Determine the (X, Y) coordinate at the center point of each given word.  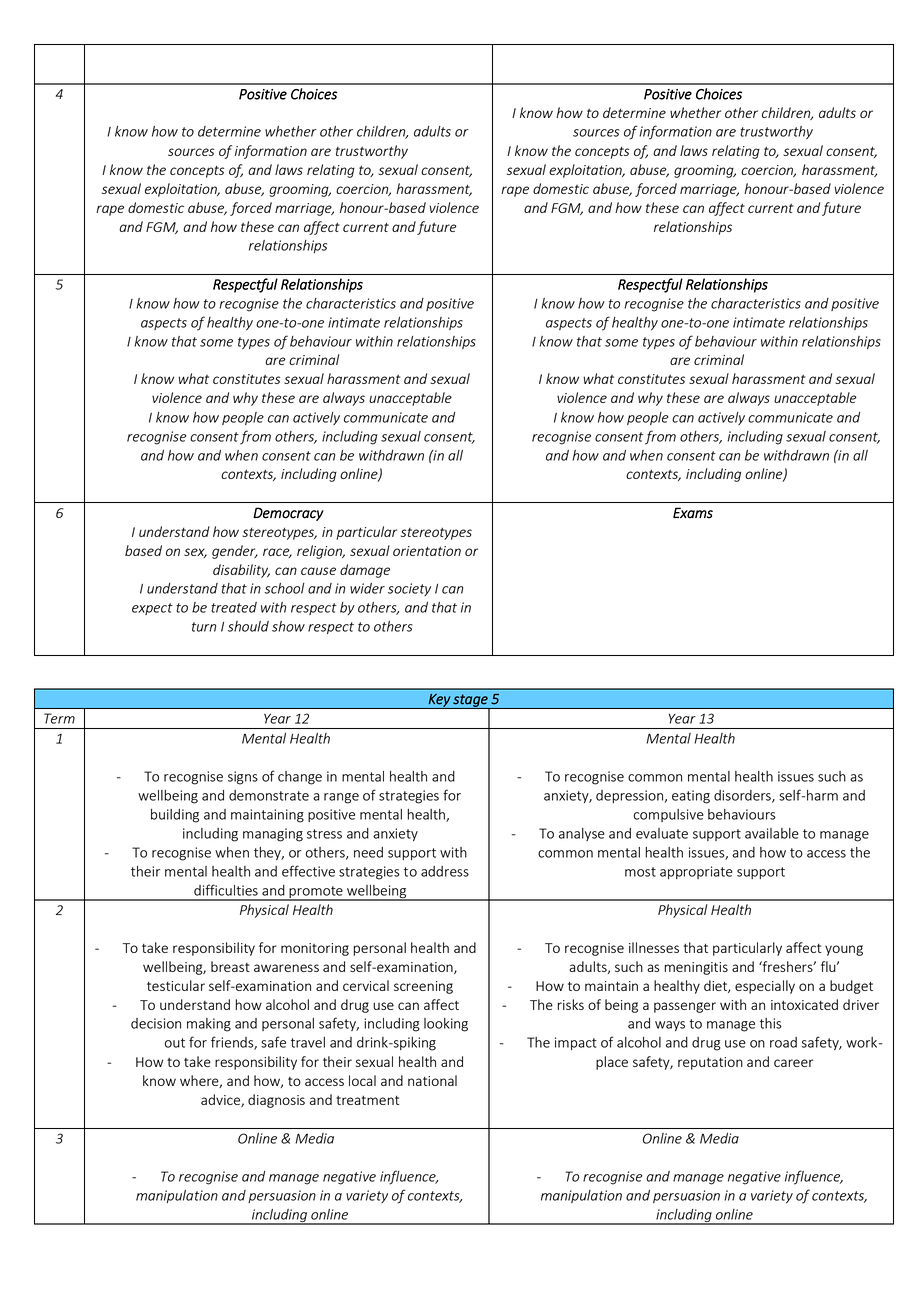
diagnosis (276, 1101)
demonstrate (269, 795)
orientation (427, 551)
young (844, 950)
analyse (582, 834)
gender (235, 552)
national (432, 1080)
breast (230, 966)
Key (439, 701)
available (772, 833)
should (248, 626)
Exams (693, 513)
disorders (743, 796)
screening (423, 987)
